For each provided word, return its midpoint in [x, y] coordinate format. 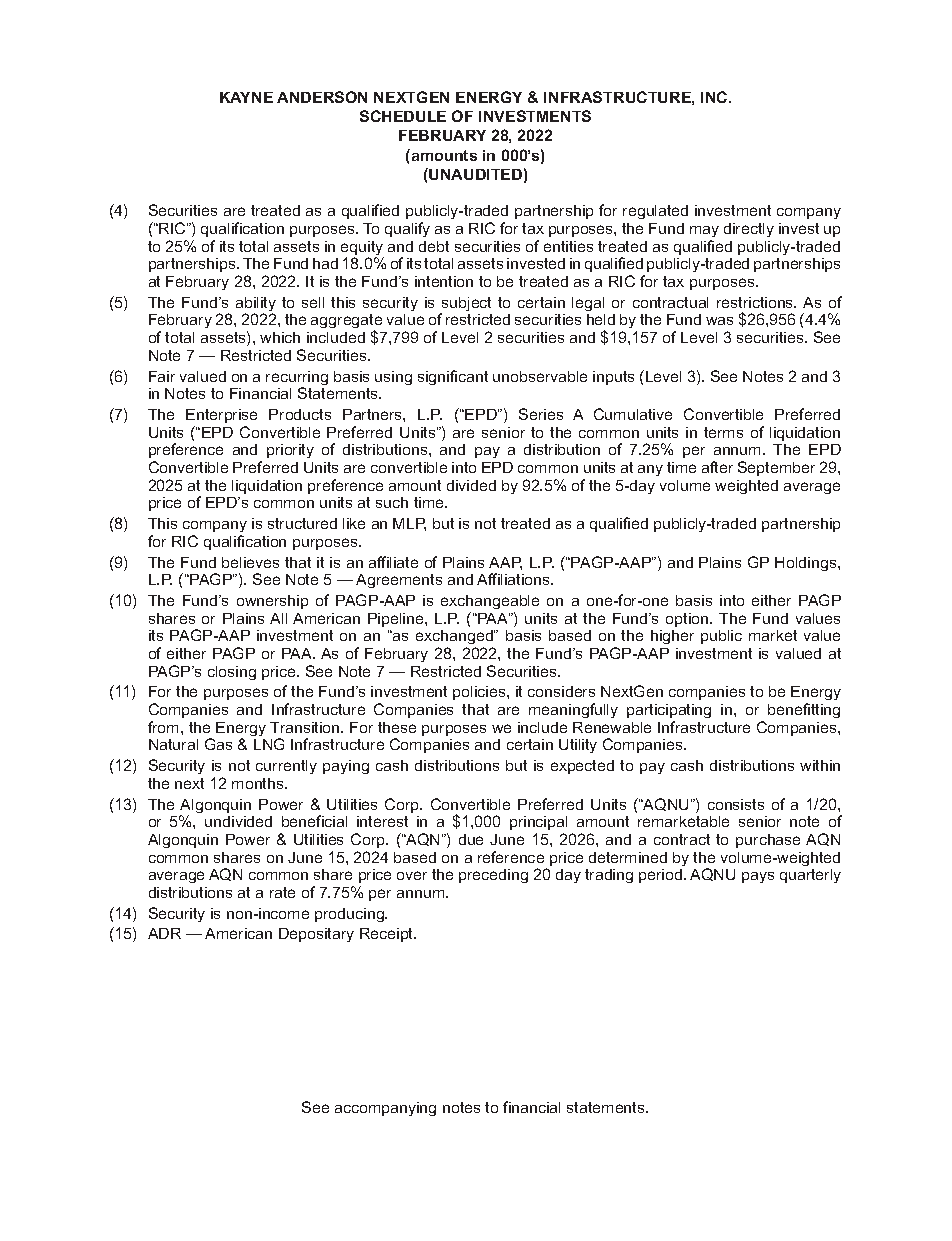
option [688, 620]
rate [282, 892]
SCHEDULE [403, 116]
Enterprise [221, 416]
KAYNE [246, 97]
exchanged [455, 639]
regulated [655, 212]
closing [232, 673]
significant [453, 377]
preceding [493, 876]
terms [723, 432]
